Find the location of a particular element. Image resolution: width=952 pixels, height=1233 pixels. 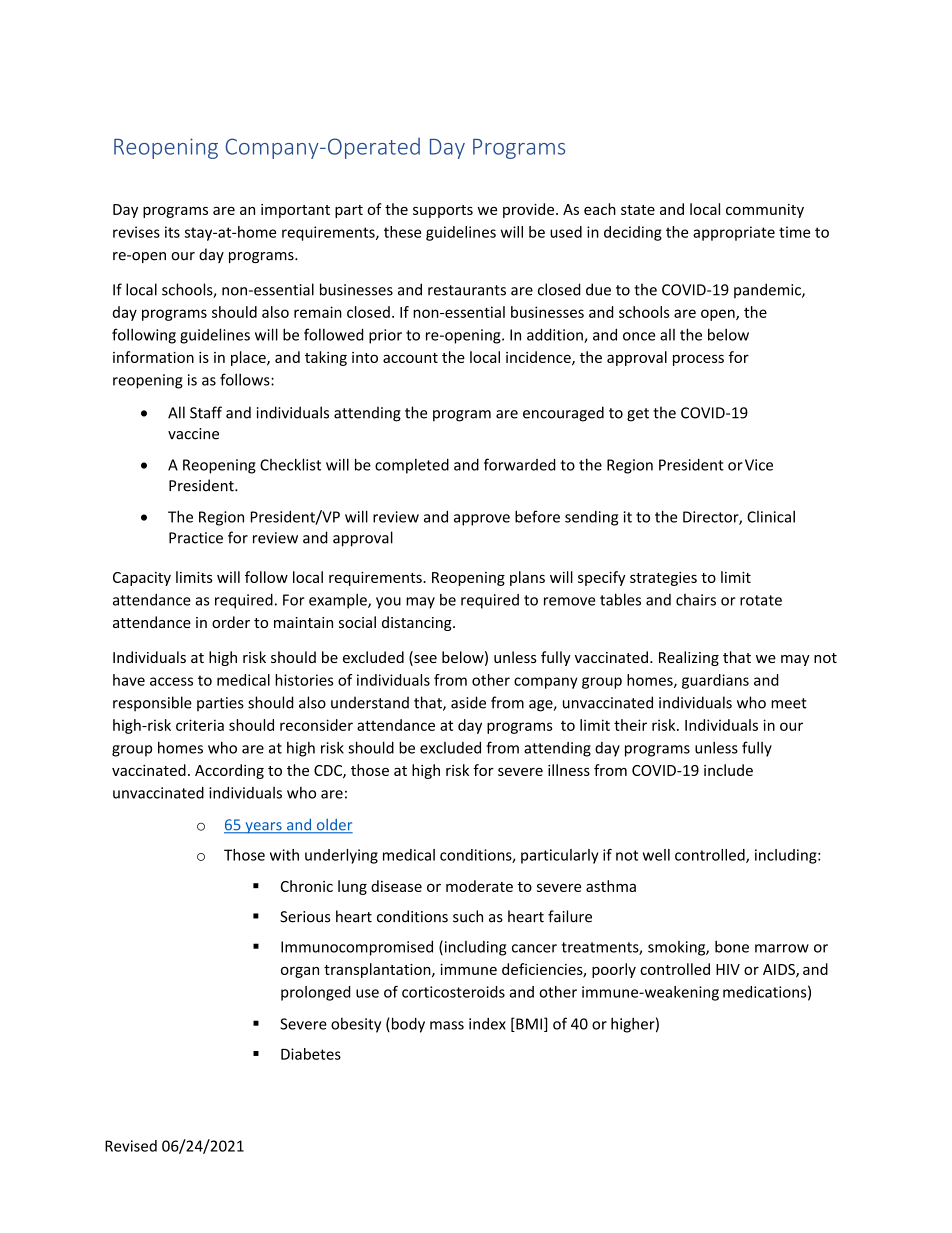

guardians is located at coordinates (715, 681).
